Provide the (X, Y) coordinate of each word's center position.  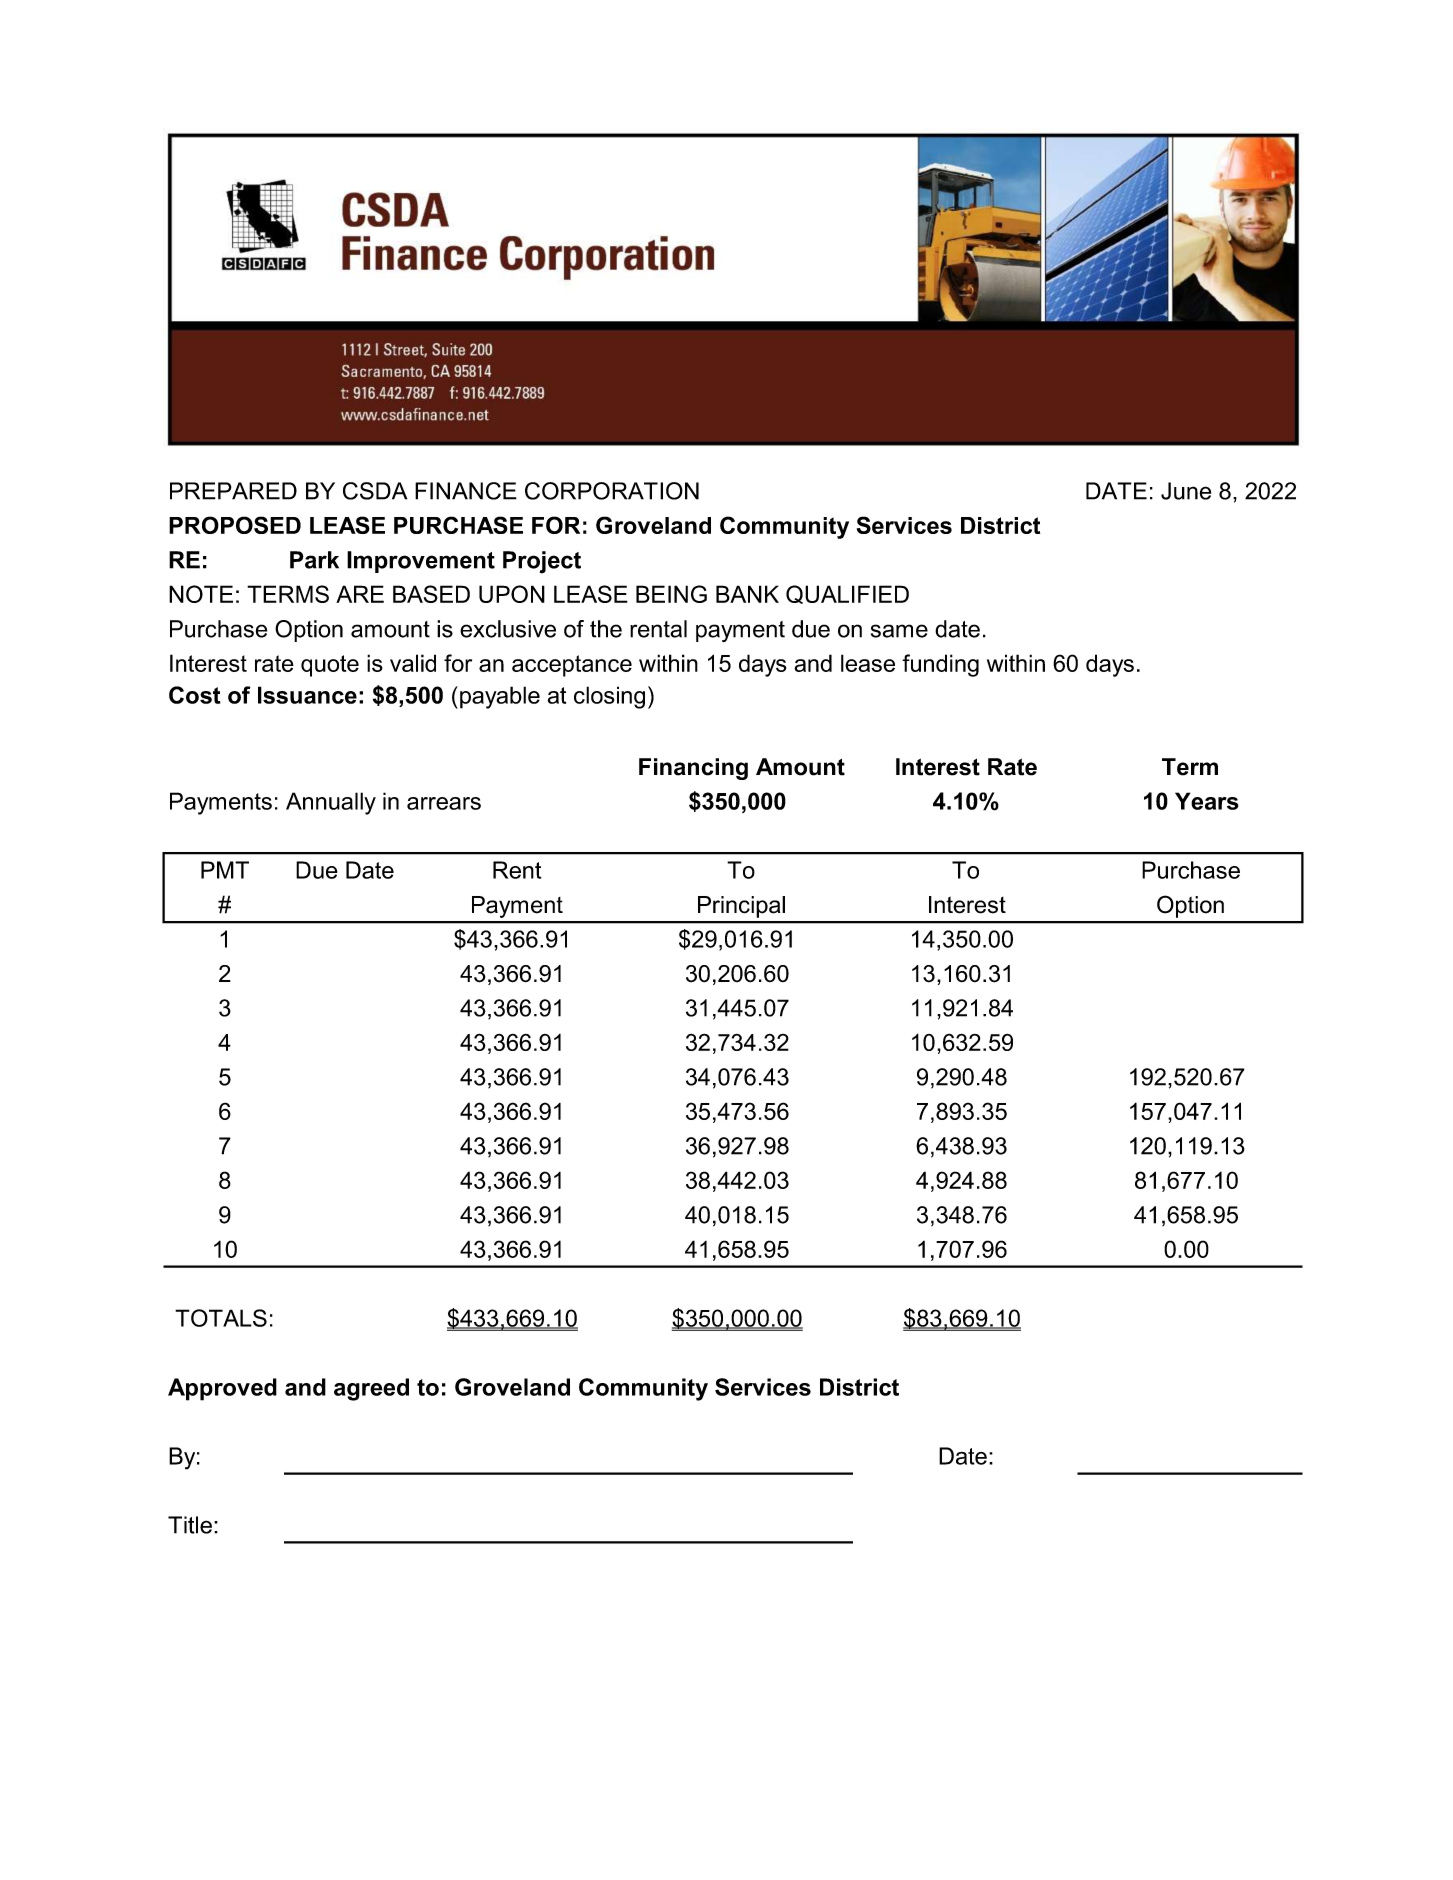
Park (314, 560)
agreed (371, 1389)
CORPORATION (612, 491)
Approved (222, 1389)
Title (190, 1525)
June (1186, 491)
